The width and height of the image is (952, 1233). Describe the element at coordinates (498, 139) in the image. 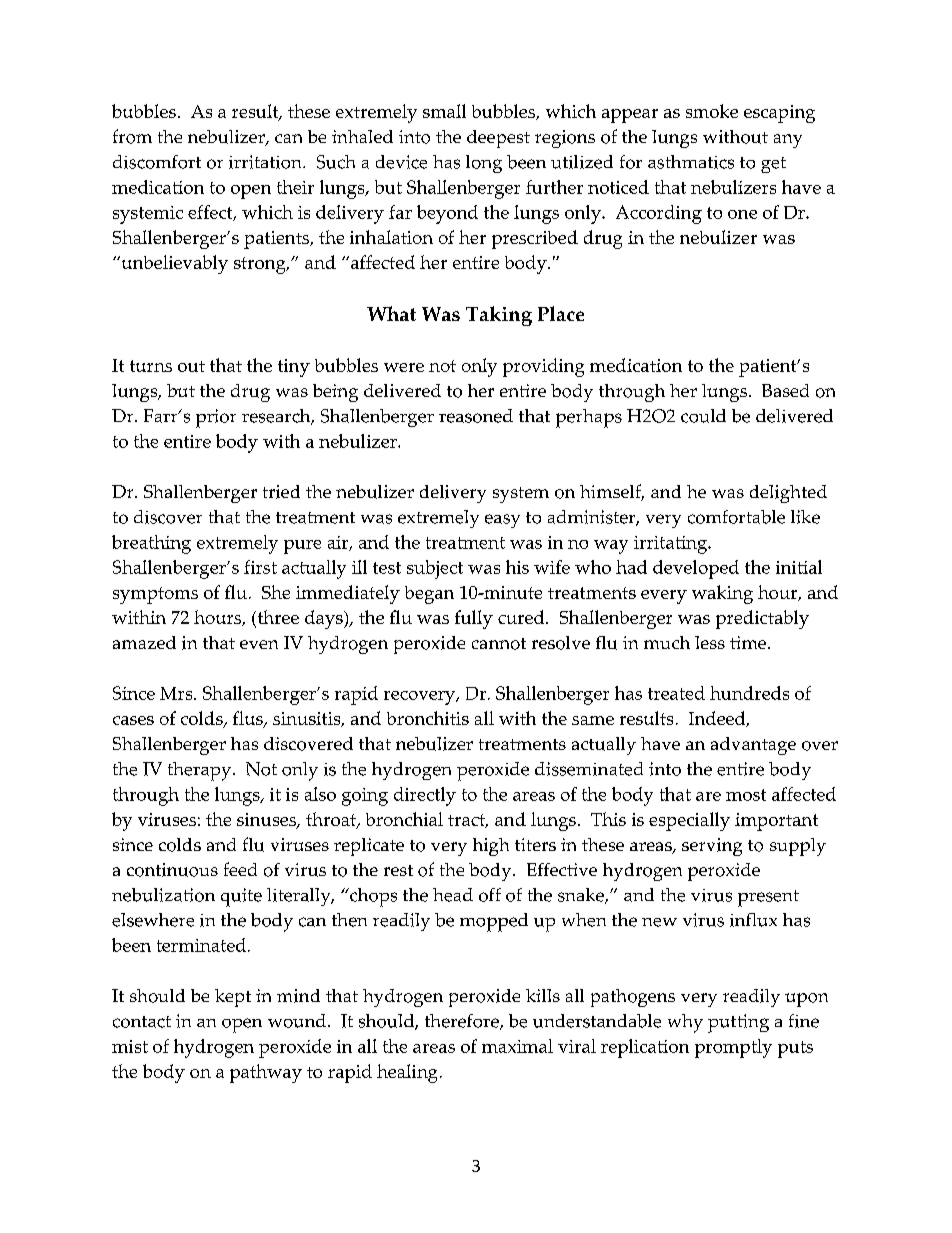

I see `deepest` at that location.
